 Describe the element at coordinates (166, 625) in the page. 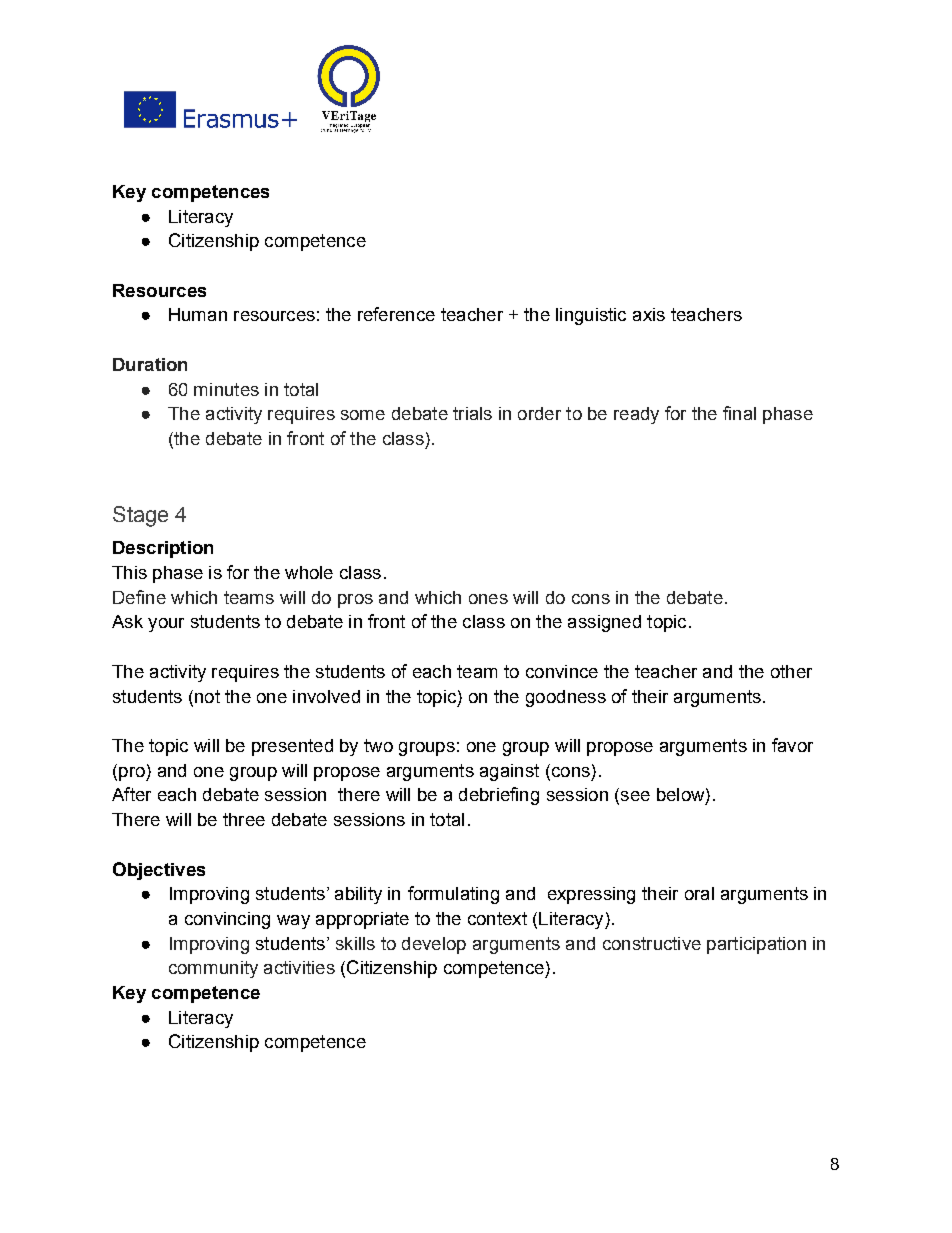

I see `your` at that location.
